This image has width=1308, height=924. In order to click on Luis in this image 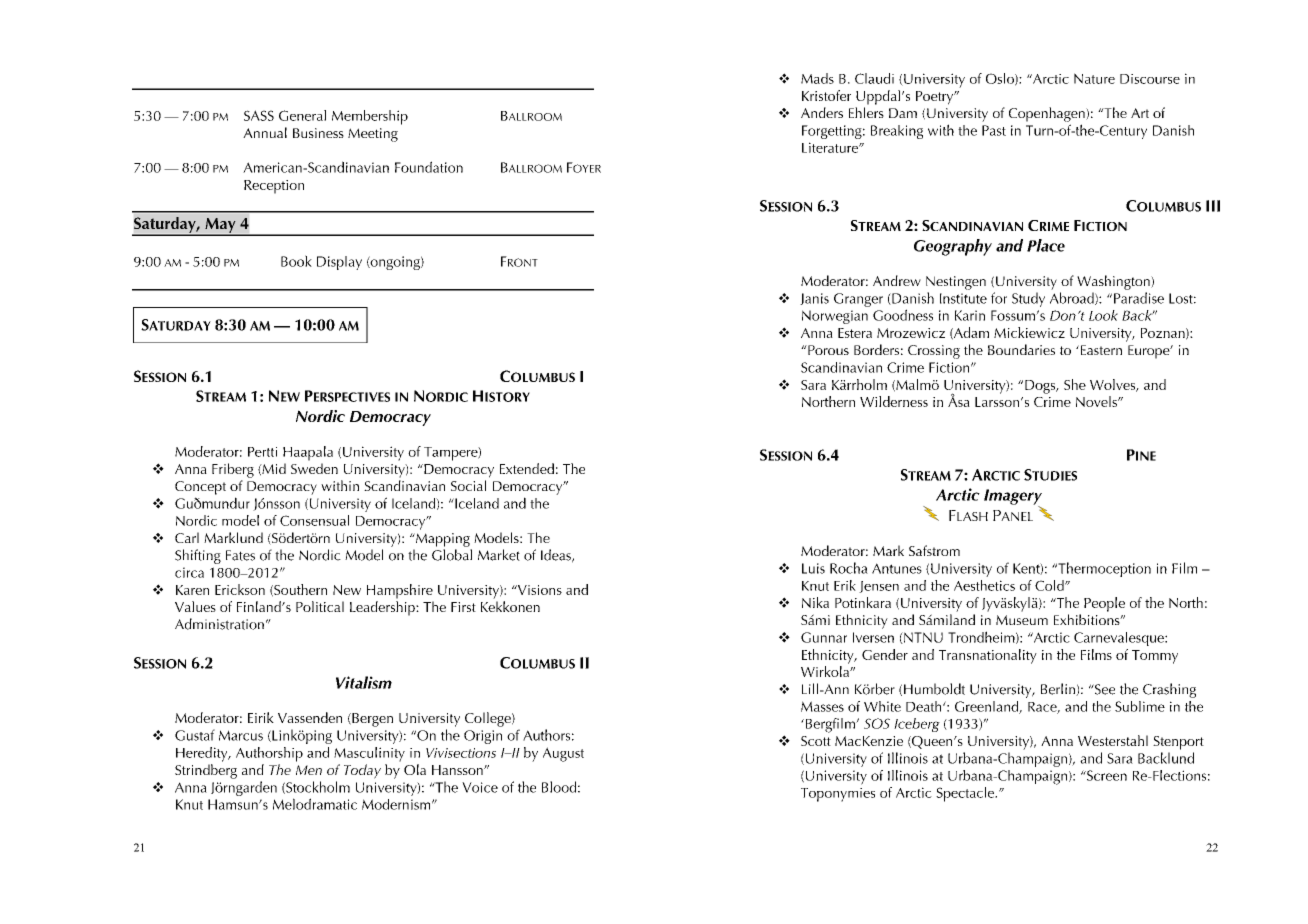, I will do `click(813, 568)`.
